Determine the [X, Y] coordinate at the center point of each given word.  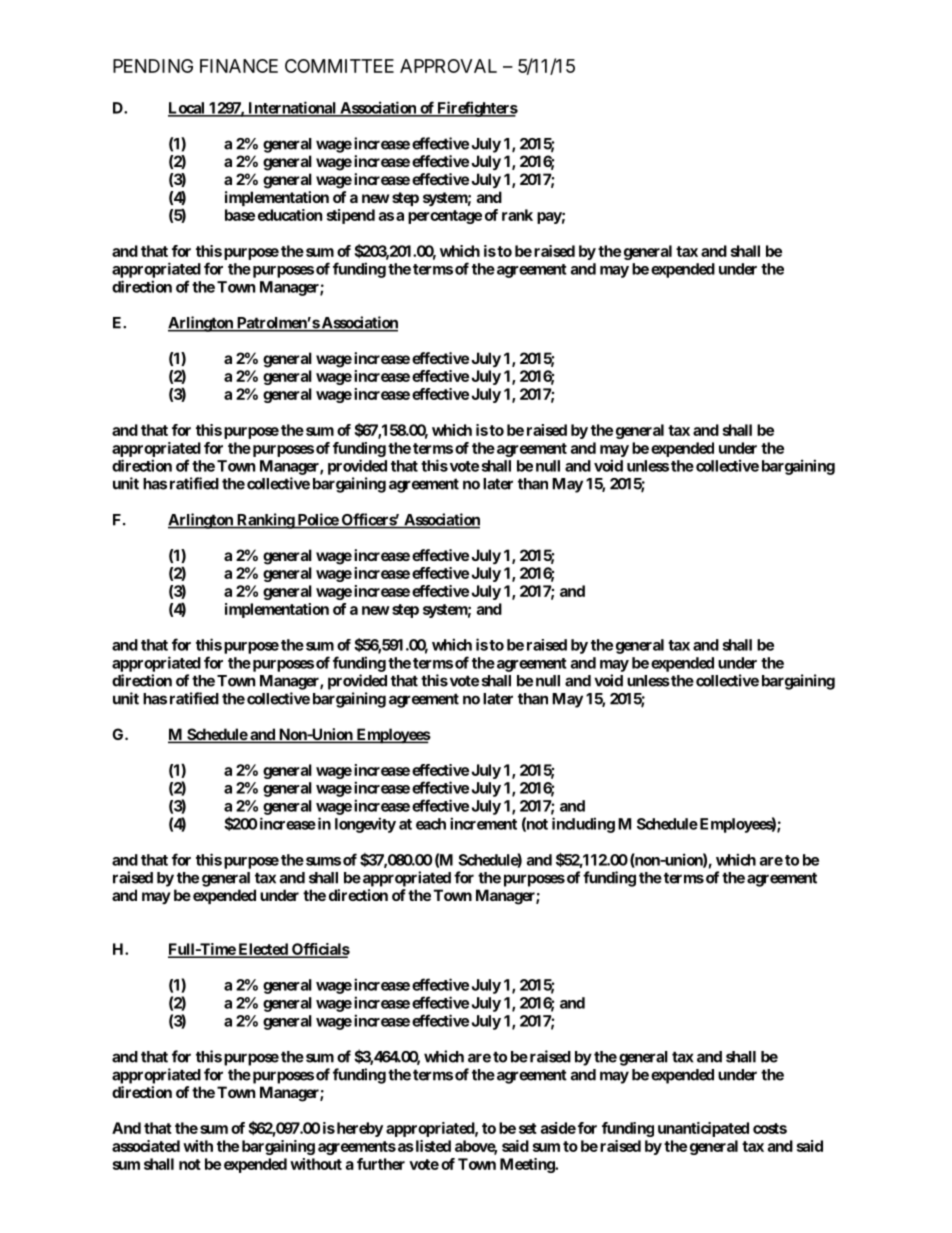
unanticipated [703, 1129]
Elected [263, 950]
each [431, 824]
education [290, 215]
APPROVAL [448, 66]
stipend [351, 216]
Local [187, 109]
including [583, 825]
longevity [365, 825]
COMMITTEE [339, 66]
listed [432, 1146]
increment [483, 823]
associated [146, 1146]
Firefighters [476, 109]
